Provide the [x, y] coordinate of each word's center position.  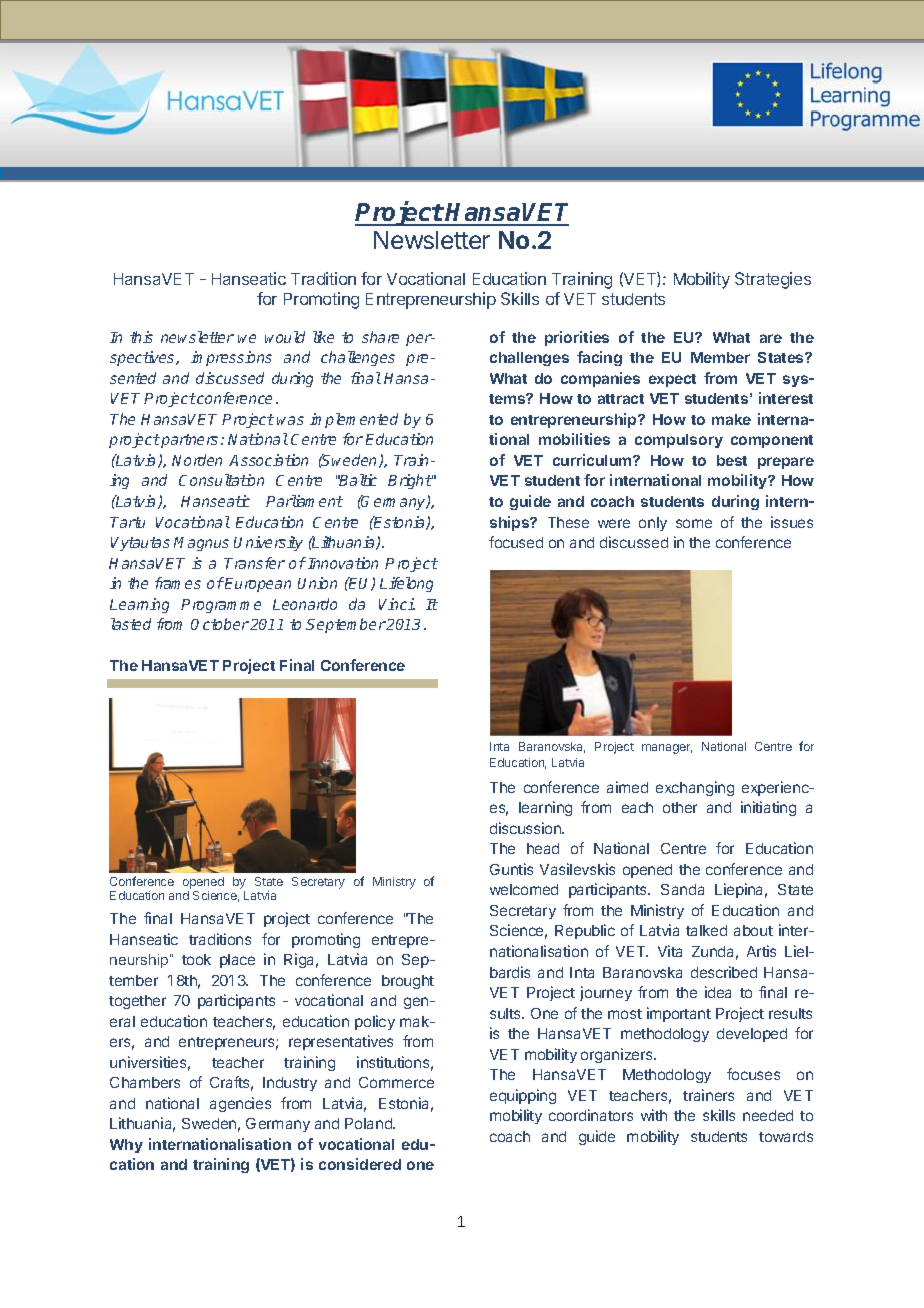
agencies [240, 1104]
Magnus [201, 544]
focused [516, 542]
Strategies [773, 280]
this [141, 337]
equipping [523, 1096]
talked [706, 930]
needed [768, 1115]
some [694, 523]
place [237, 961]
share [380, 337]
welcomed [524, 889]
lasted [131, 624]
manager [667, 749]
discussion [526, 828]
